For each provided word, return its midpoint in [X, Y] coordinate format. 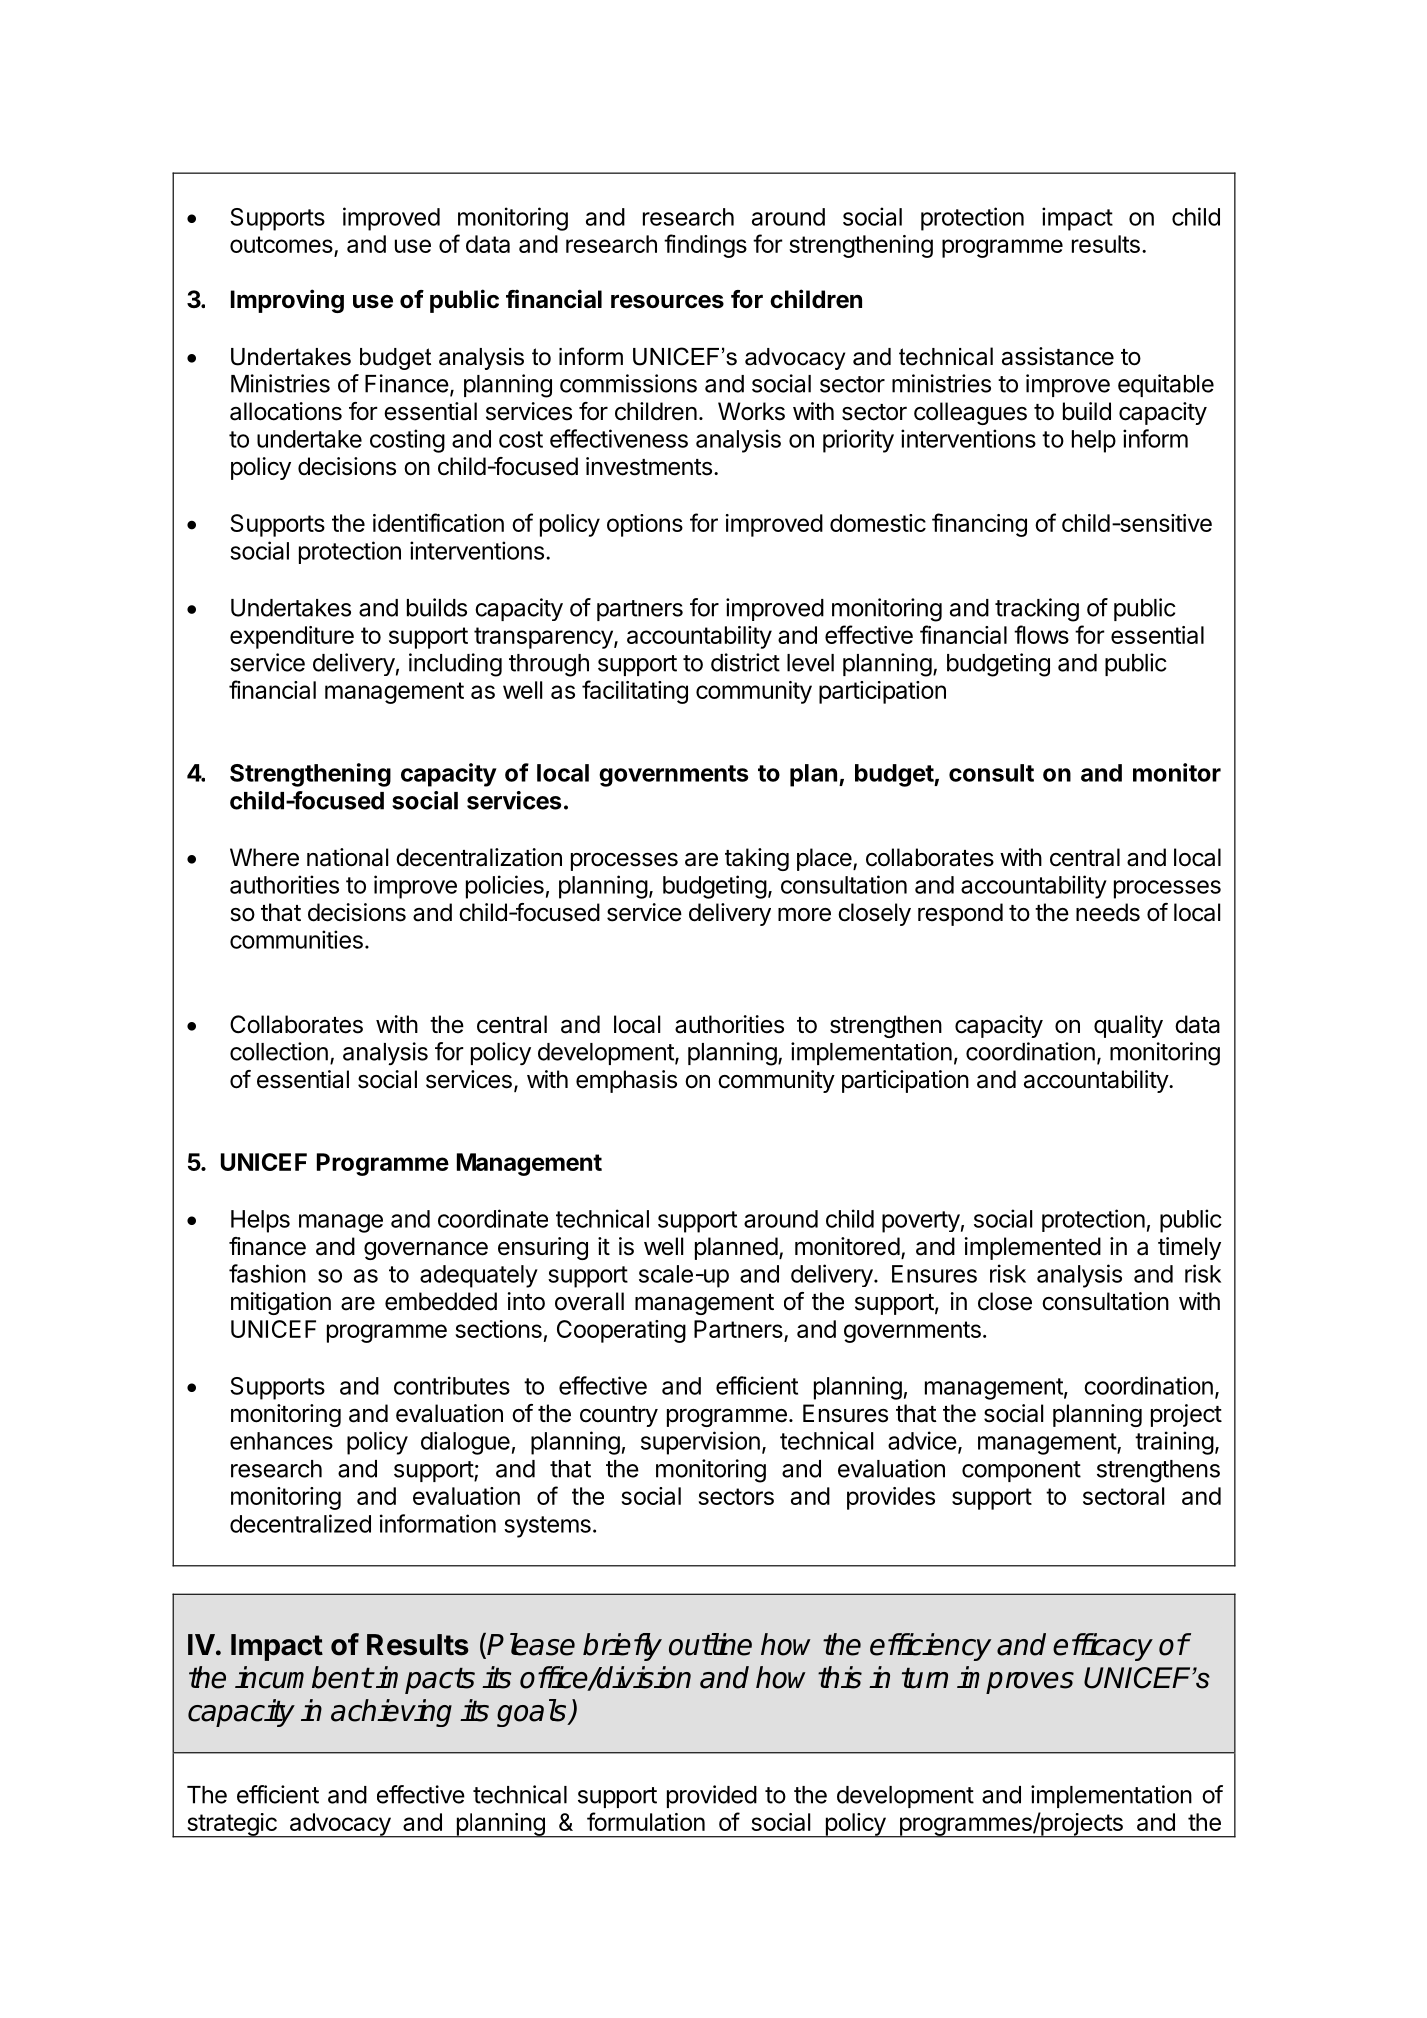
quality [1128, 1026]
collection [279, 1051]
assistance [1058, 356]
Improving [287, 301]
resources [667, 302]
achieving [391, 1713]
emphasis [626, 1081]
